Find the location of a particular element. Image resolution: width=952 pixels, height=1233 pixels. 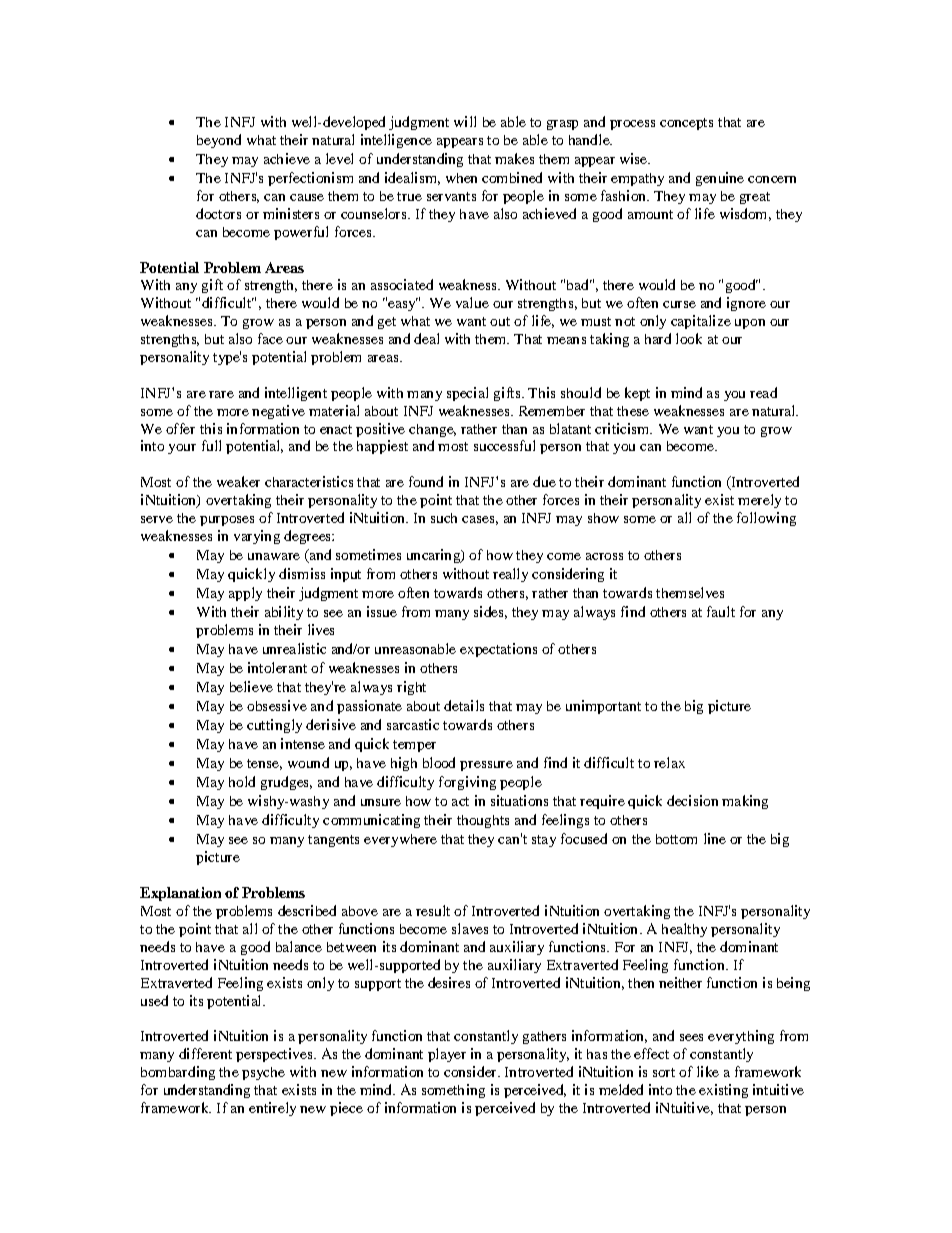

genuine is located at coordinates (720, 179).
